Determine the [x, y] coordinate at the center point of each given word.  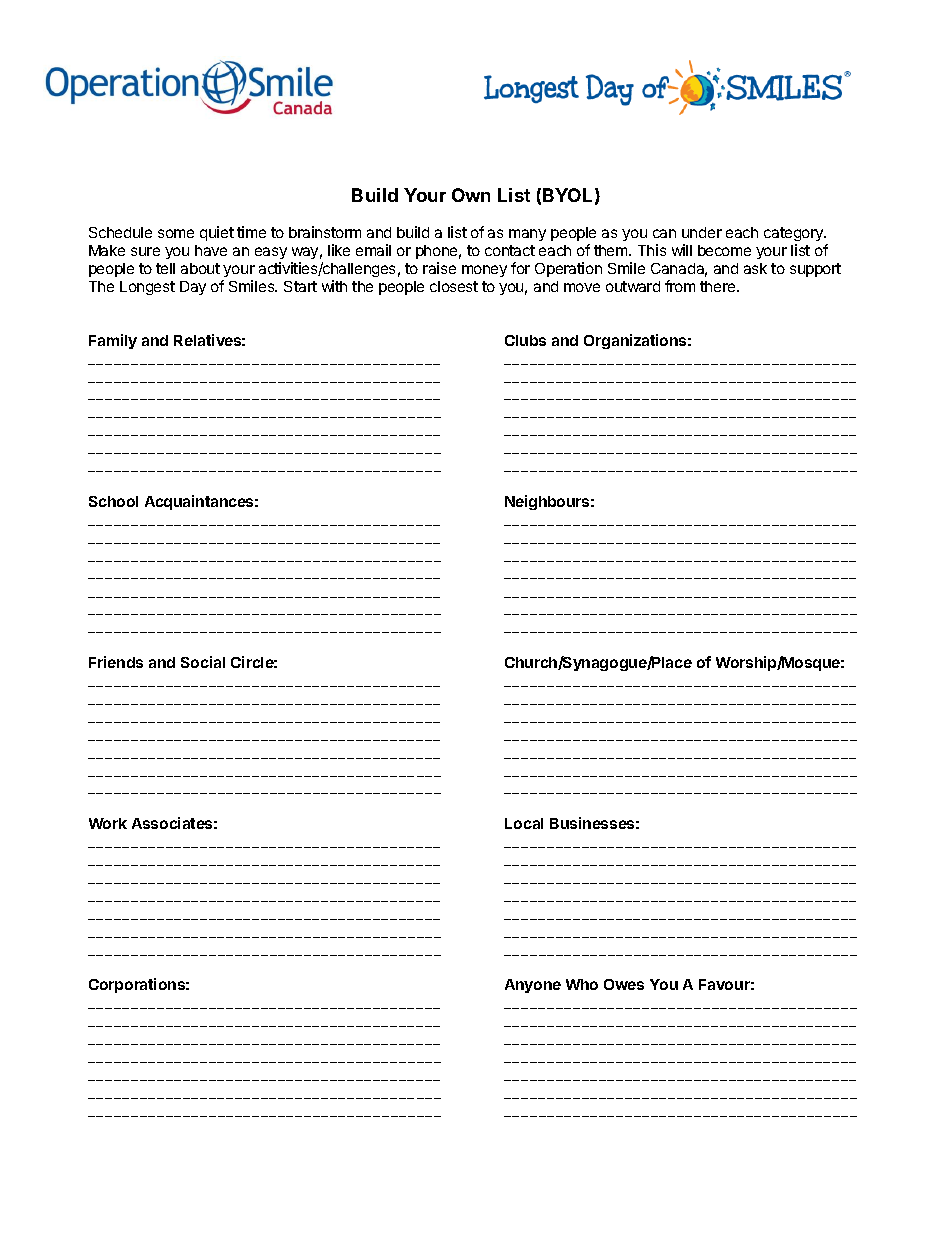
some [176, 233]
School [113, 501]
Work [108, 823]
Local [524, 823]
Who [582, 984]
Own [471, 195]
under [702, 232]
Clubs [525, 340]
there [719, 286]
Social [203, 662]
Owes [624, 984]
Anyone [533, 986]
